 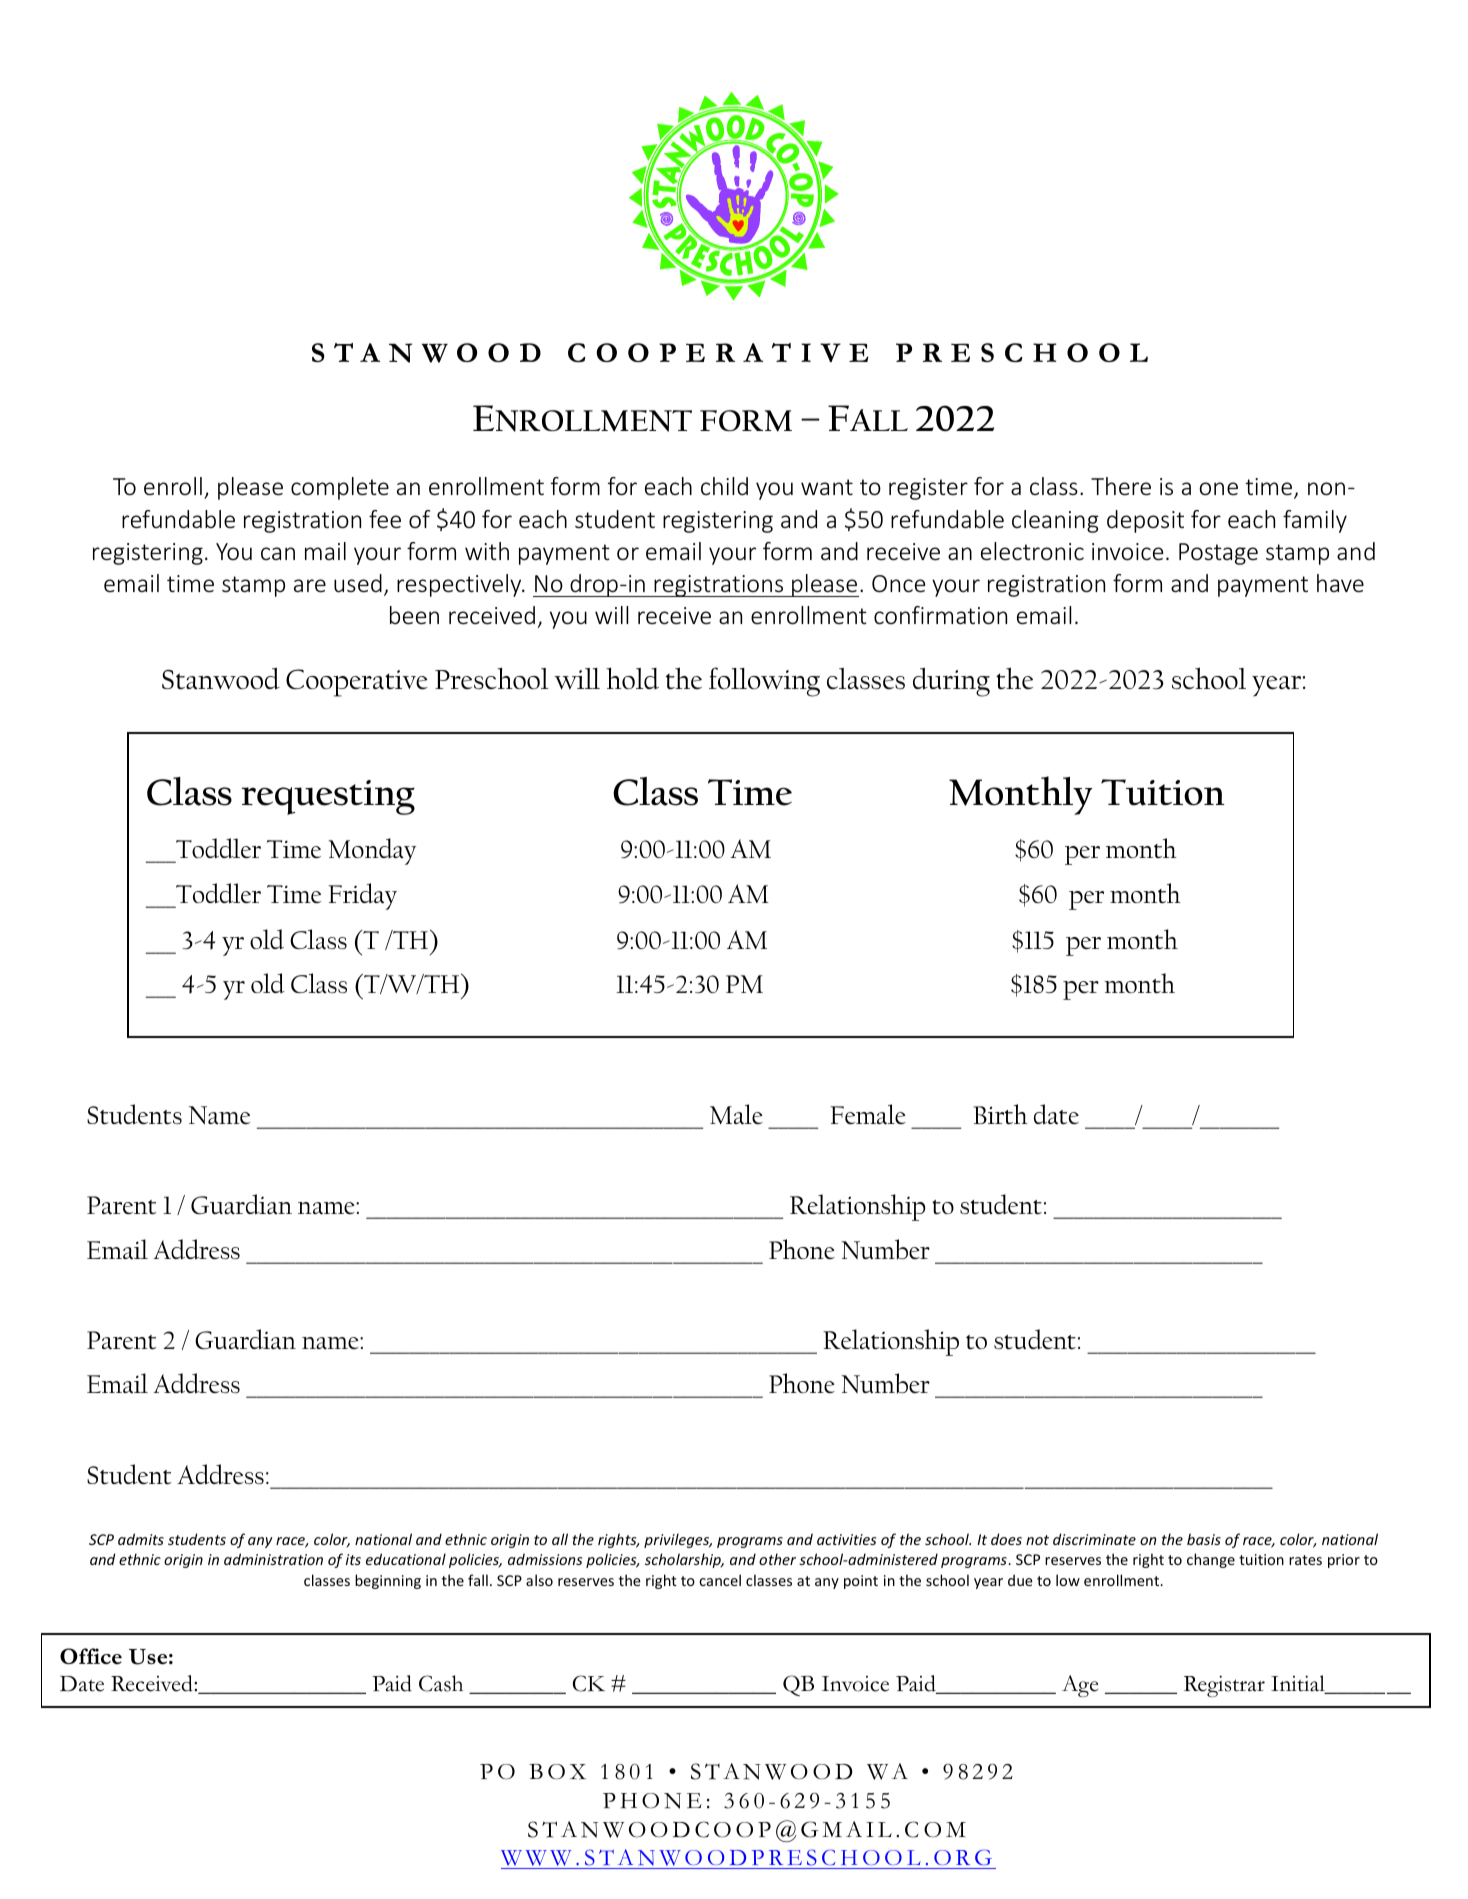 What do you see at coordinates (372, 851) in the screenshot?
I see `Monday` at bounding box center [372, 851].
